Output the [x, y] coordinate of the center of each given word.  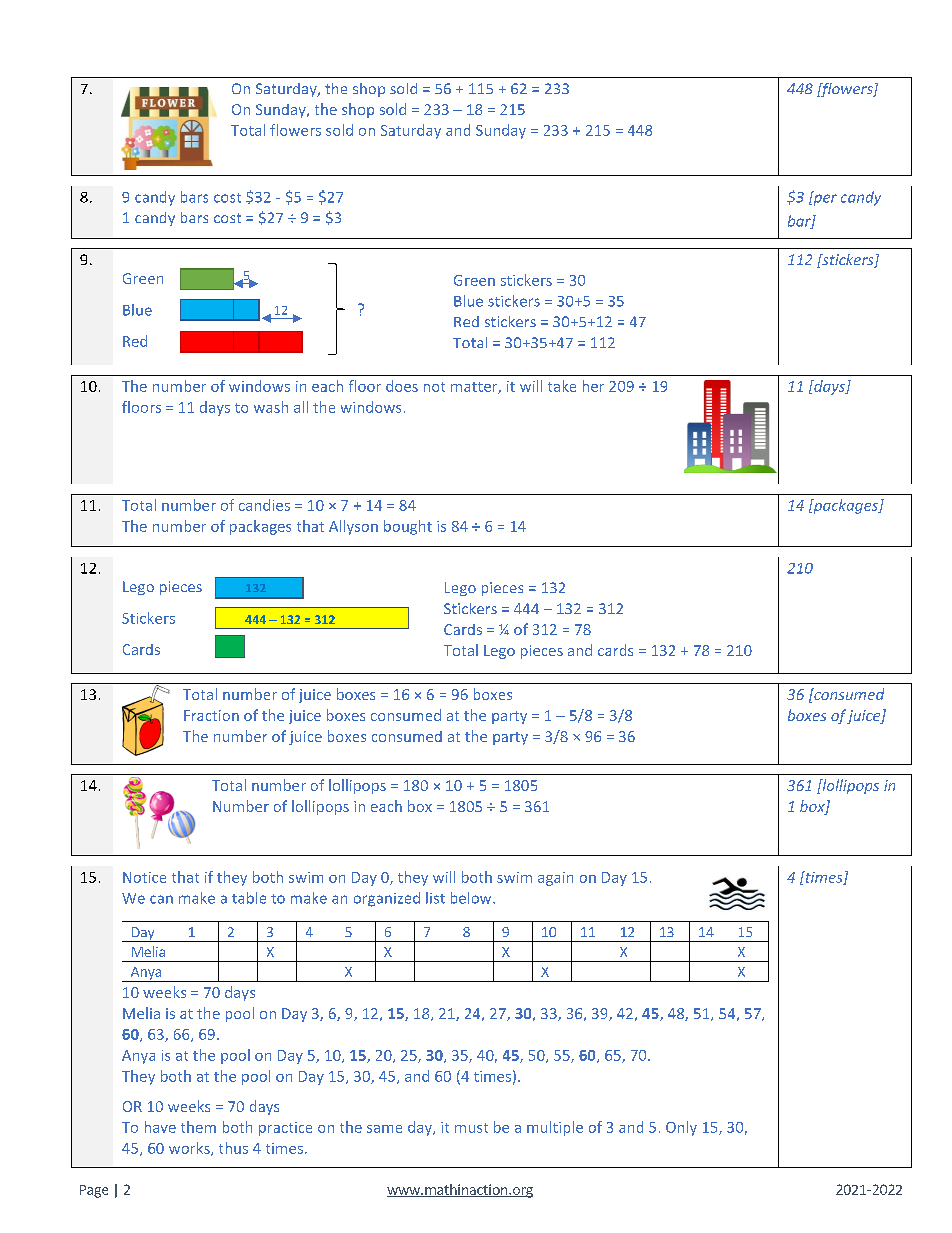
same [384, 1129]
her [593, 386]
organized [387, 899]
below [472, 898]
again [555, 879]
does [402, 386]
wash [271, 407]
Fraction [211, 715]
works [190, 1149]
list [435, 898]
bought [408, 527]
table [249, 898]
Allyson [353, 527]
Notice [144, 877]
